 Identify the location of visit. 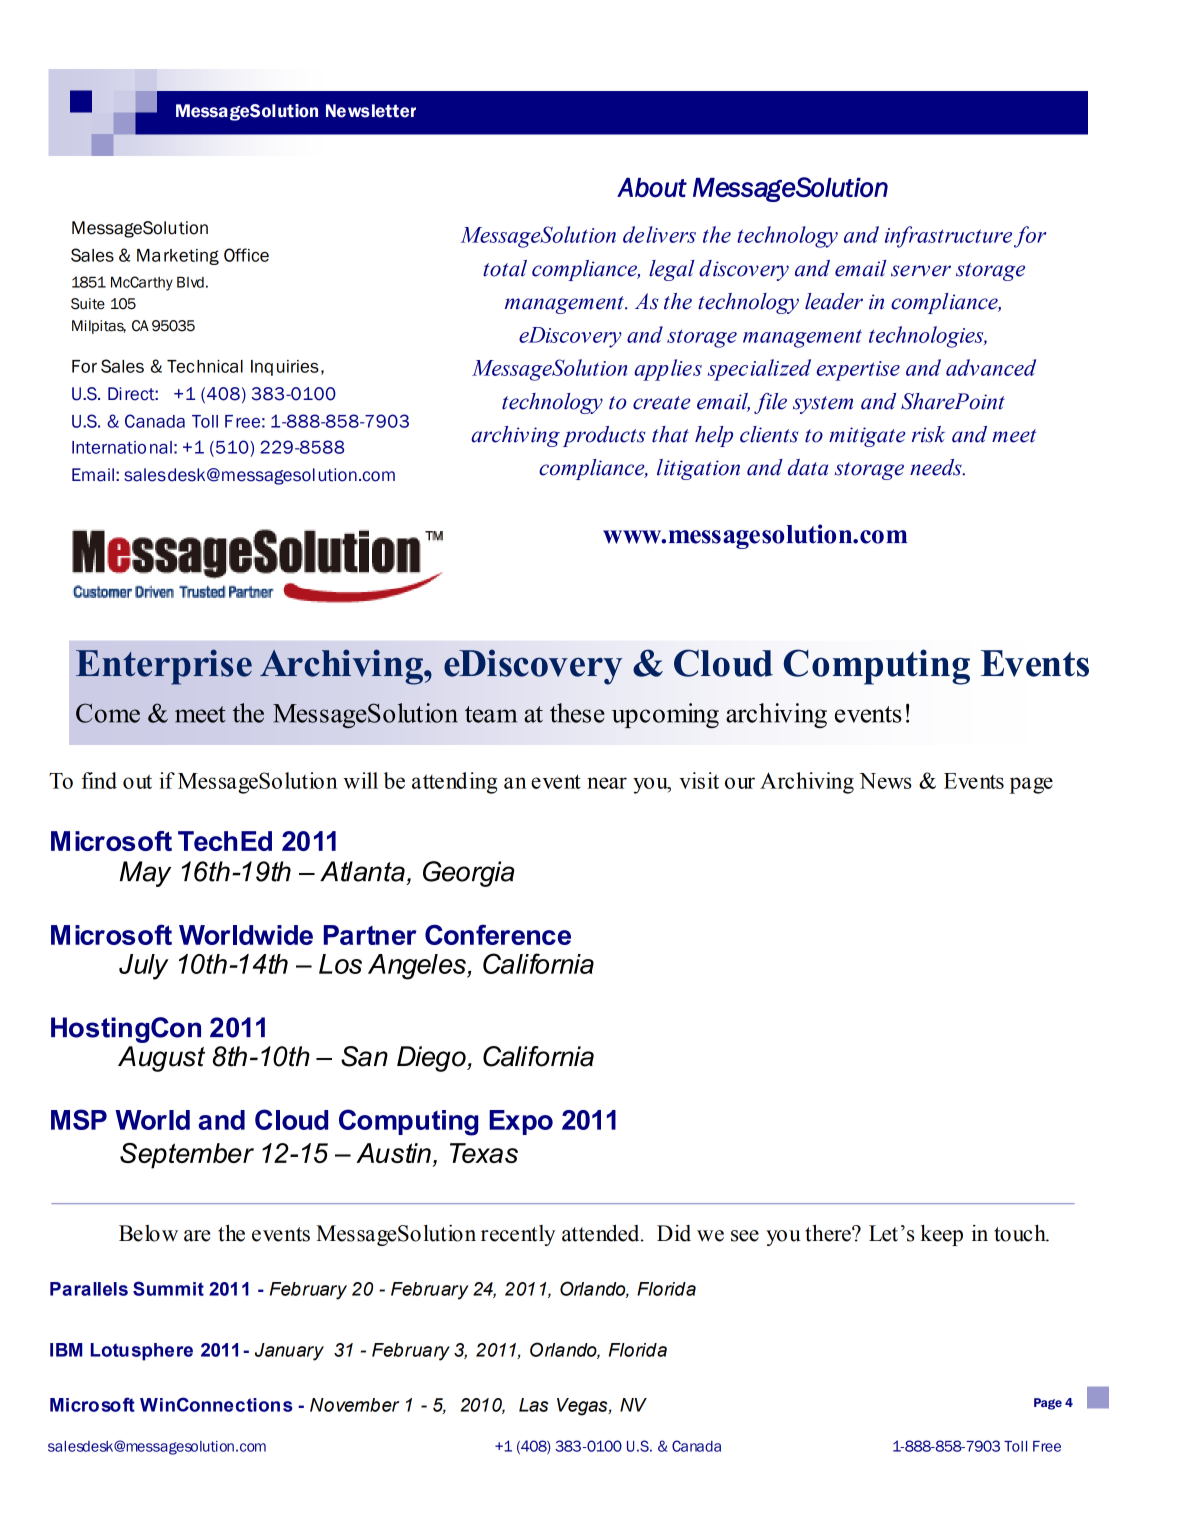
(699, 780).
